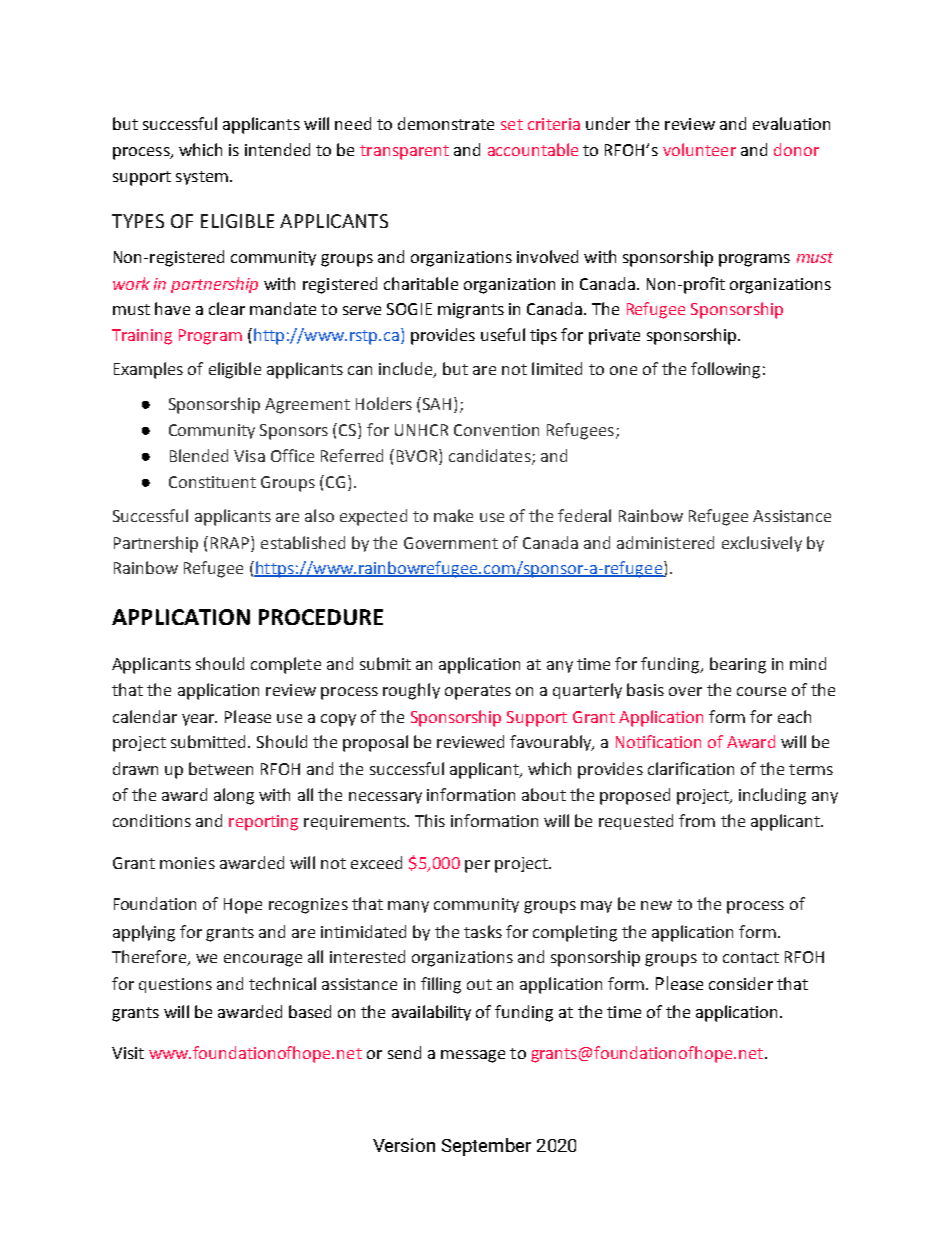 This document has height=1233, width=952. What do you see at coordinates (741, 983) in the document?
I see `consider` at bounding box center [741, 983].
